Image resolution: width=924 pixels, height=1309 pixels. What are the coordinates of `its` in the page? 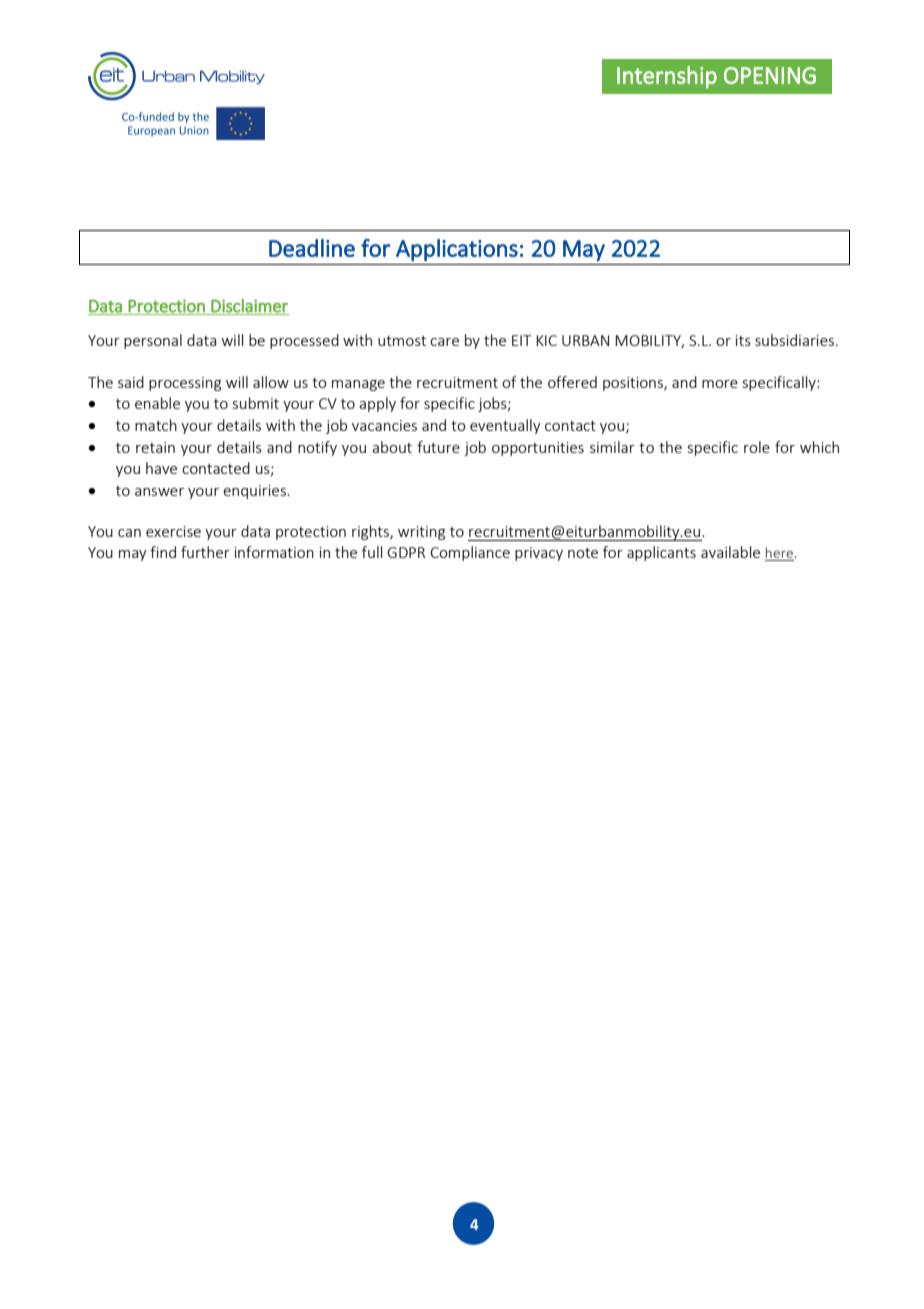 It's located at (743, 340).
